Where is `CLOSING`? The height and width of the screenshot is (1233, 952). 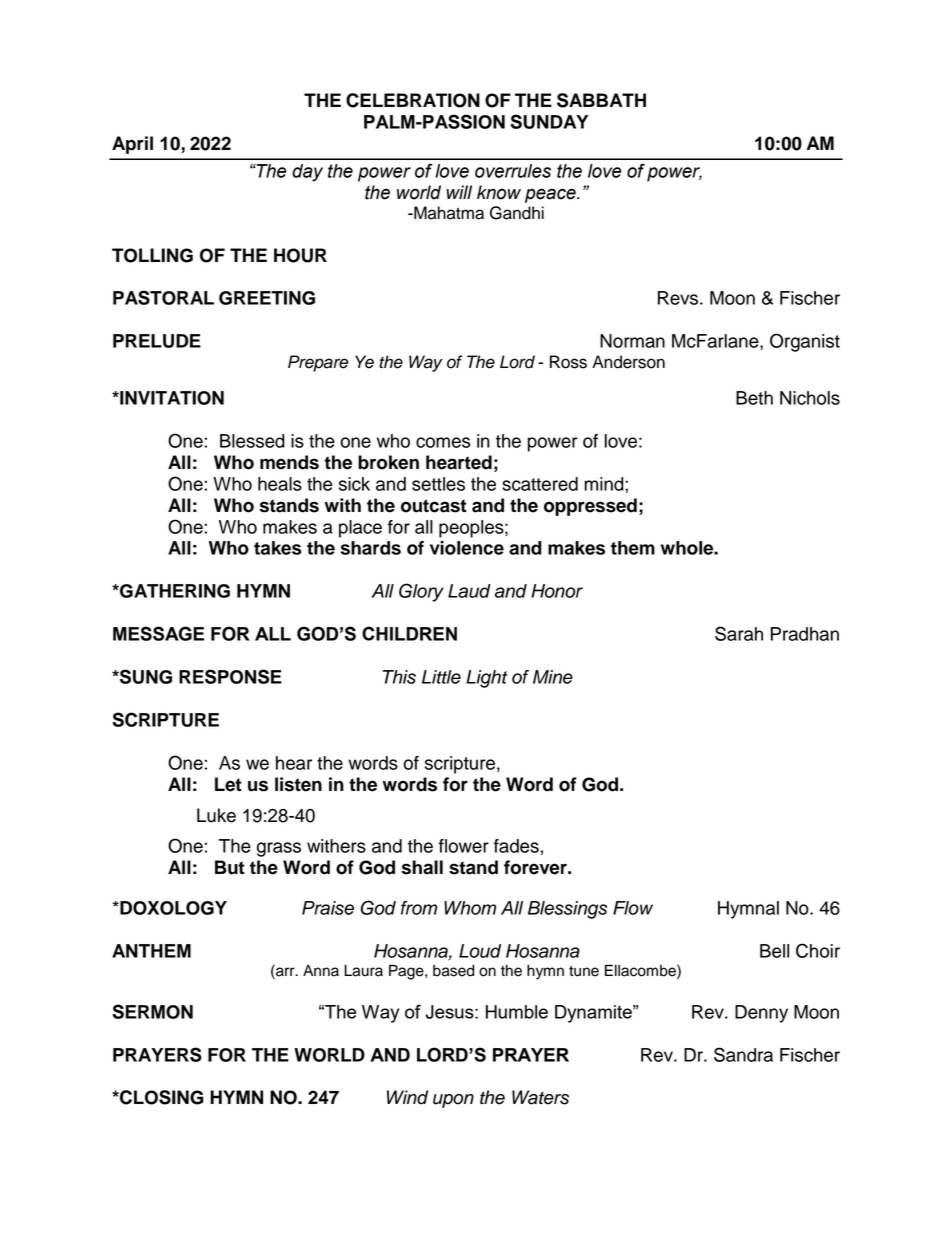
CLOSING is located at coordinates (161, 1097).
